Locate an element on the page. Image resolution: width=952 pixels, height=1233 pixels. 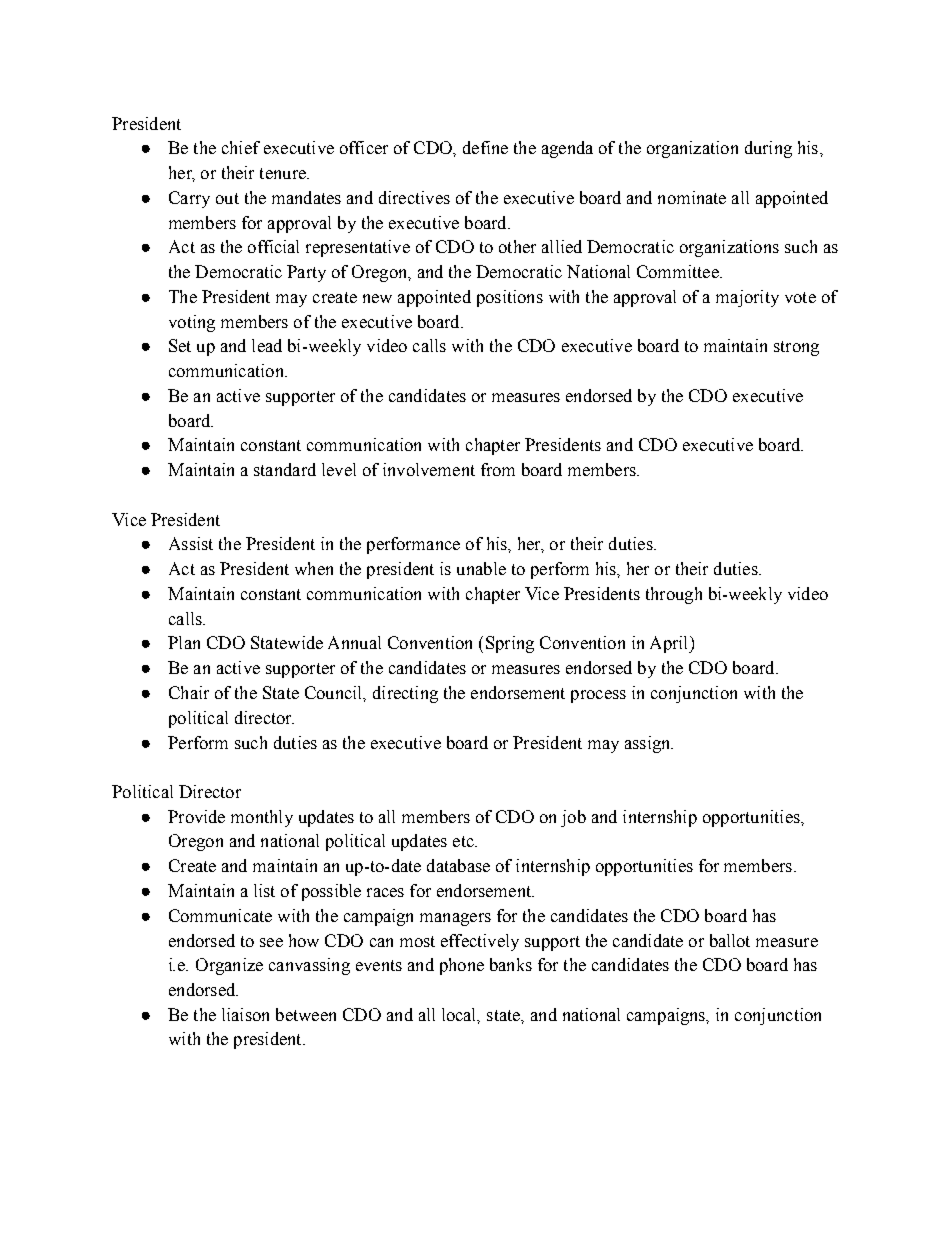
directing is located at coordinates (405, 694).
